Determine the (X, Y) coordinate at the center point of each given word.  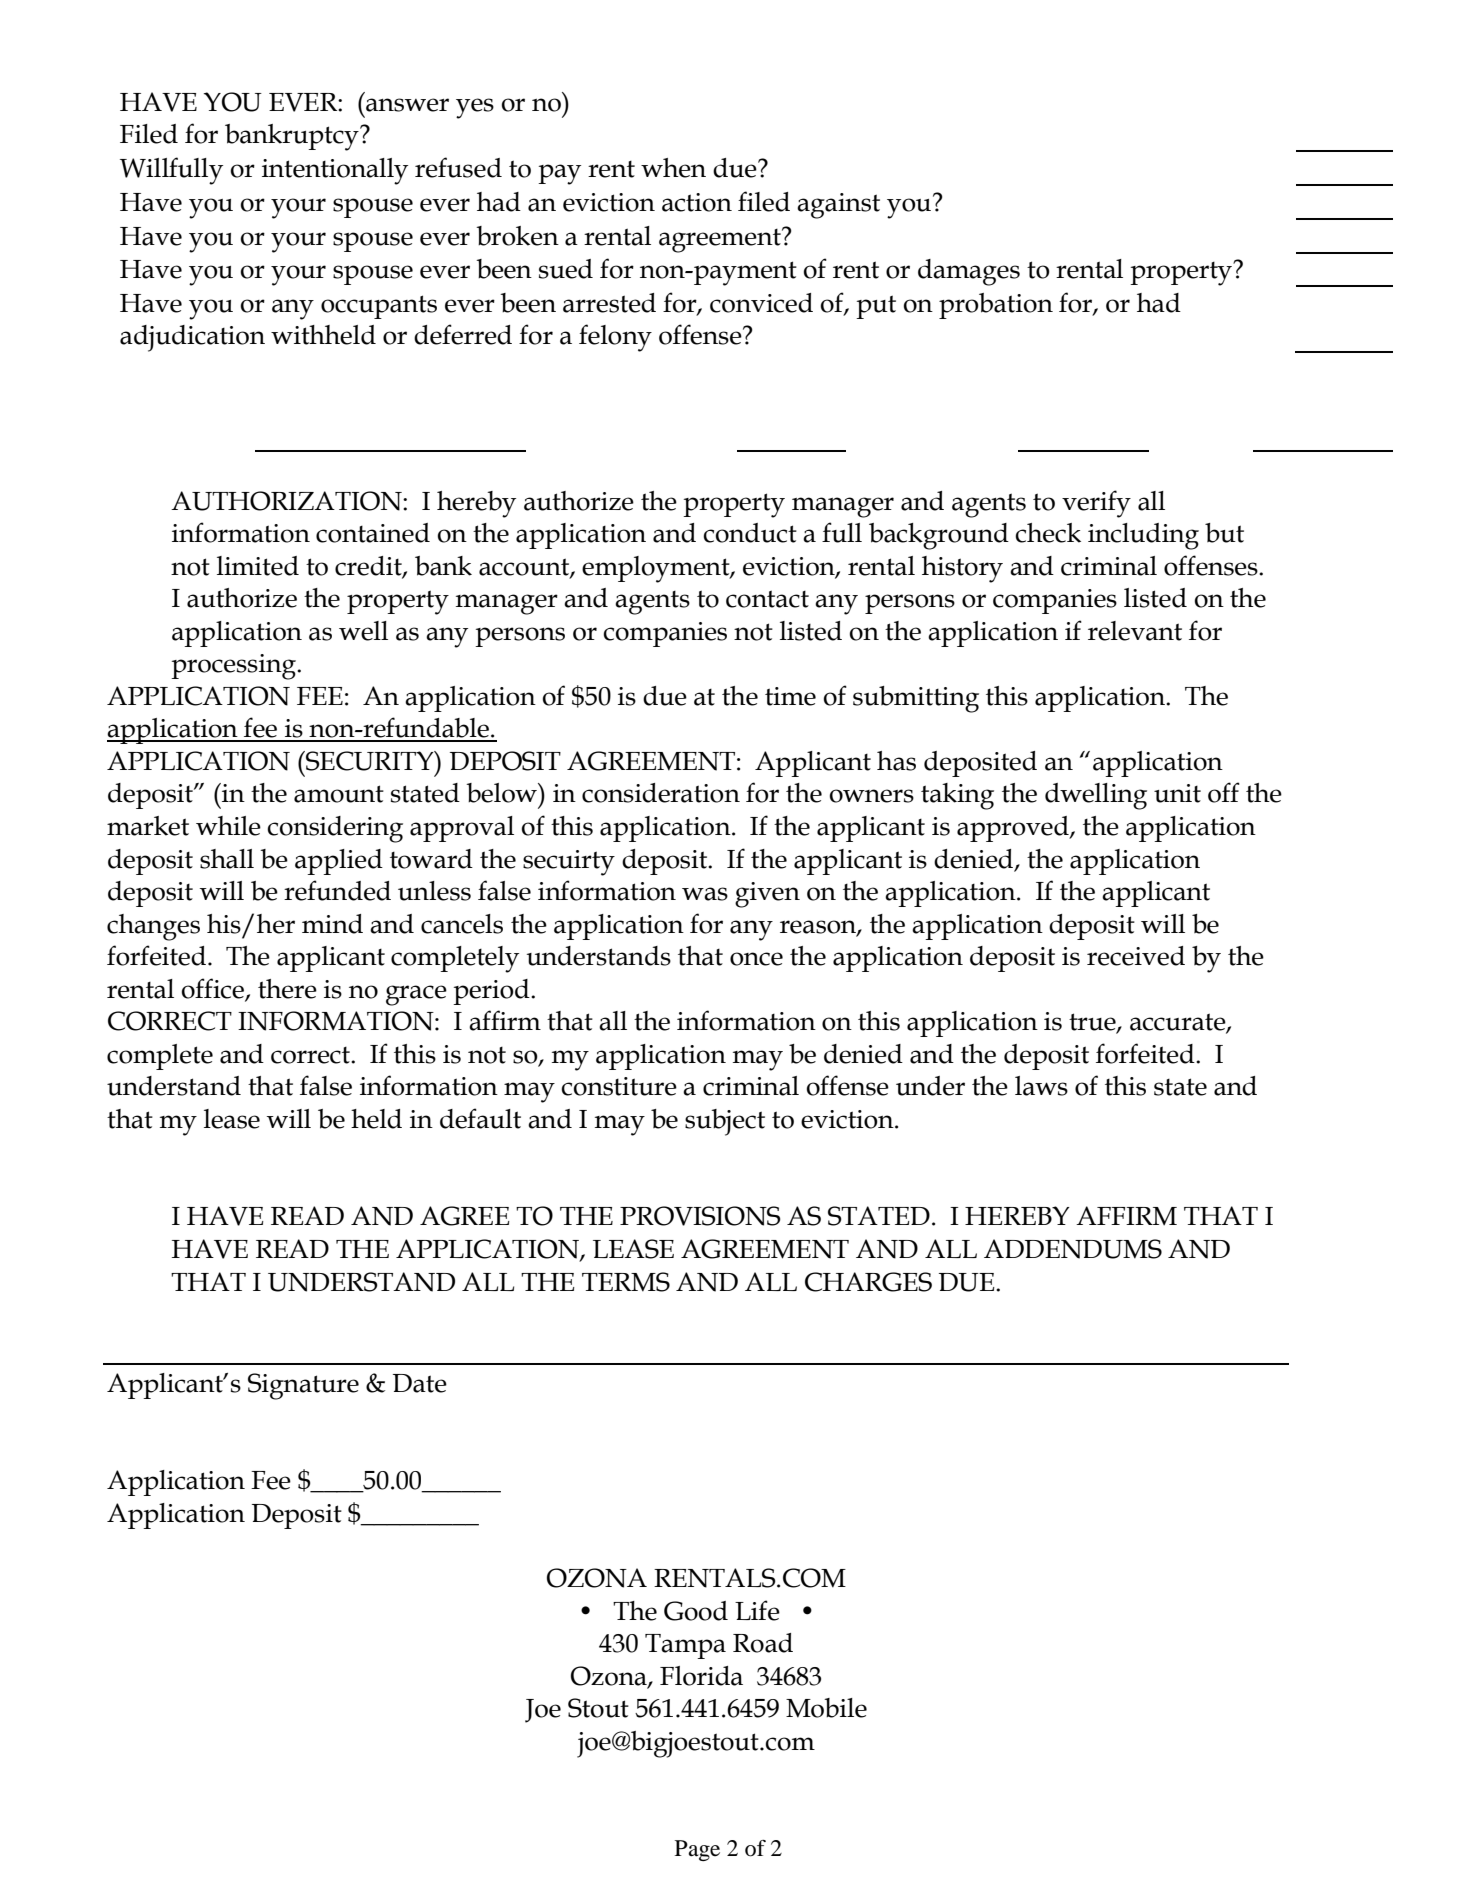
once (756, 959)
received (1136, 956)
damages (969, 272)
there (287, 989)
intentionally (335, 171)
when (673, 168)
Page (697, 1850)
